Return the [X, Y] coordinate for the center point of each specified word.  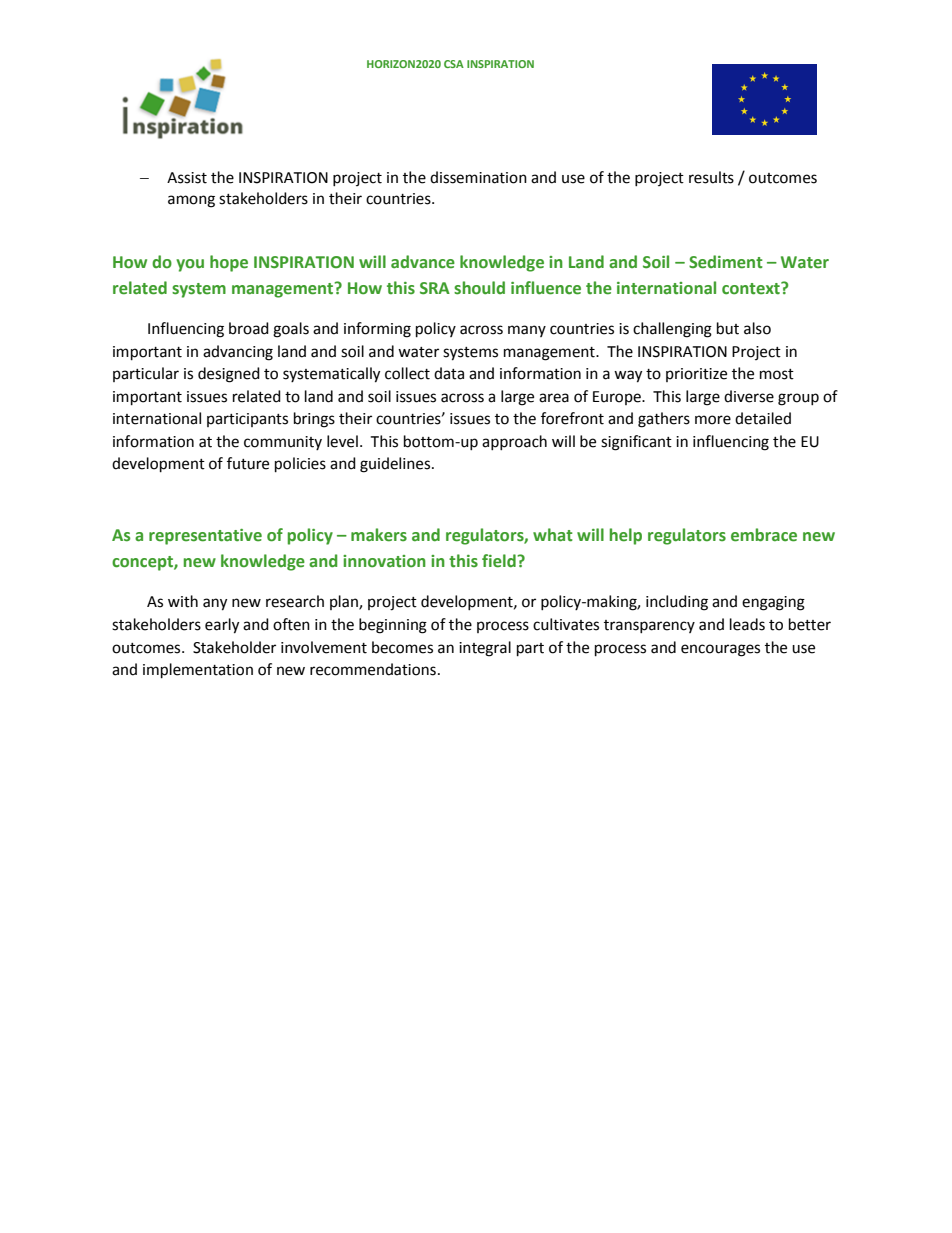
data [449, 373]
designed [229, 375]
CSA [454, 64]
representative [205, 537]
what [553, 535]
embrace [764, 535]
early [222, 626]
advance [423, 262]
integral [485, 649]
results [711, 177]
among [191, 201]
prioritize [696, 375]
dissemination [478, 177]
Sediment [726, 262]
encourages [720, 650]
